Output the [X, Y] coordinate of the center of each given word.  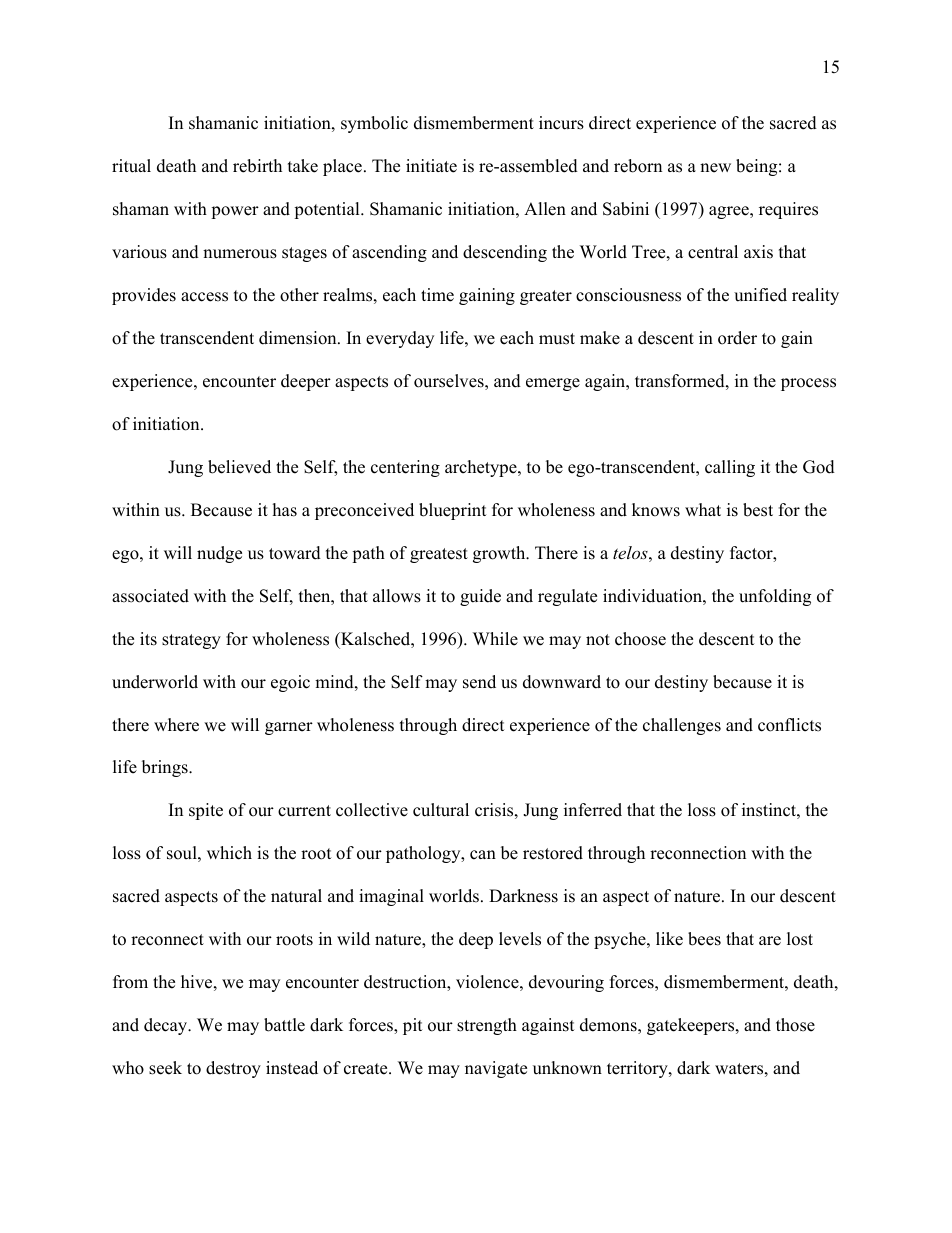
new [715, 168]
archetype [482, 468]
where [176, 725]
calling [730, 468]
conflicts [789, 725]
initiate [431, 166]
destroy [233, 1069]
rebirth [257, 166]
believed [239, 467]
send [479, 682]
